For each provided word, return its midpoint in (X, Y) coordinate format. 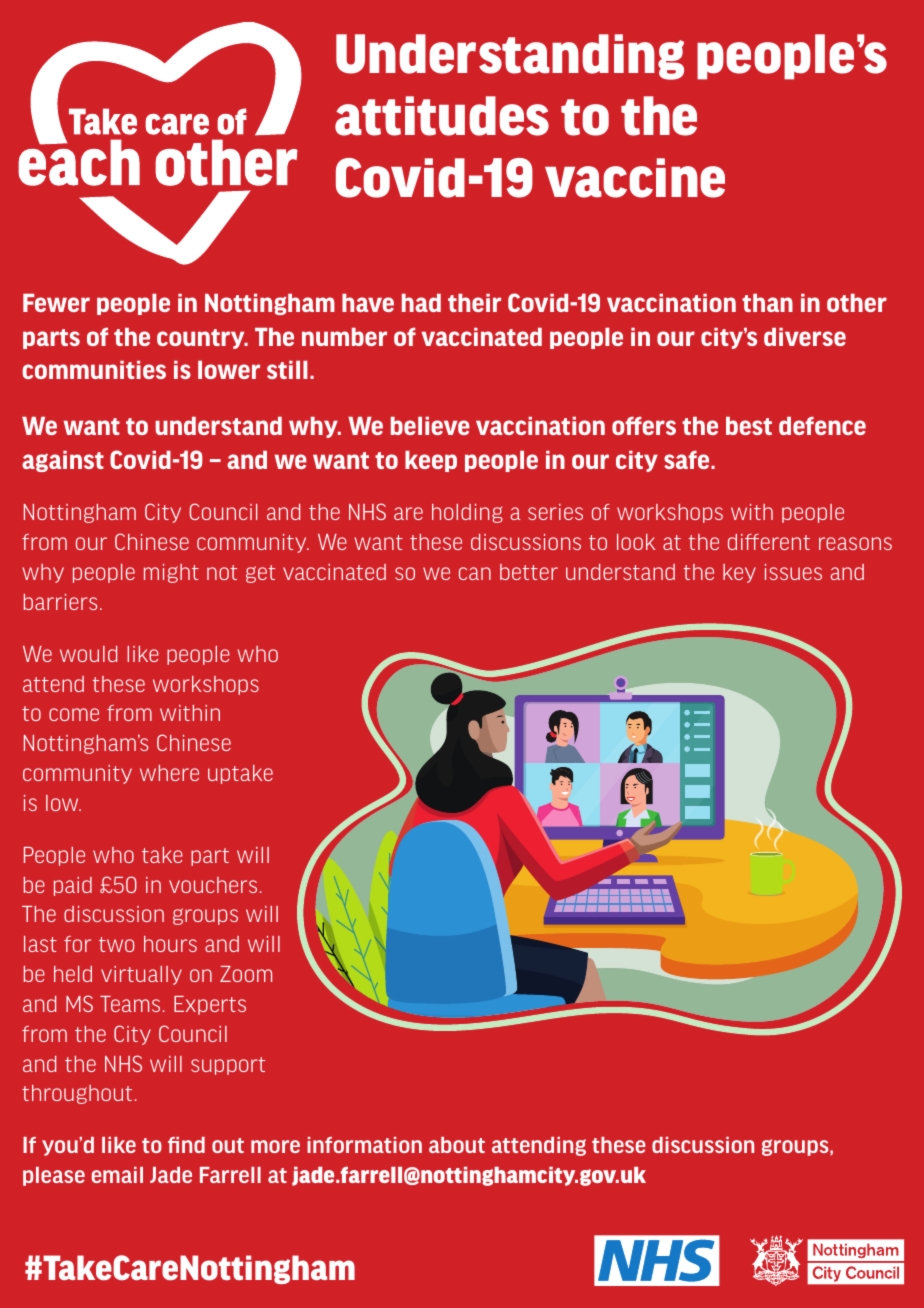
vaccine (635, 178)
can (475, 573)
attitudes (442, 116)
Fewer (56, 303)
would (88, 654)
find (186, 1145)
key (739, 573)
